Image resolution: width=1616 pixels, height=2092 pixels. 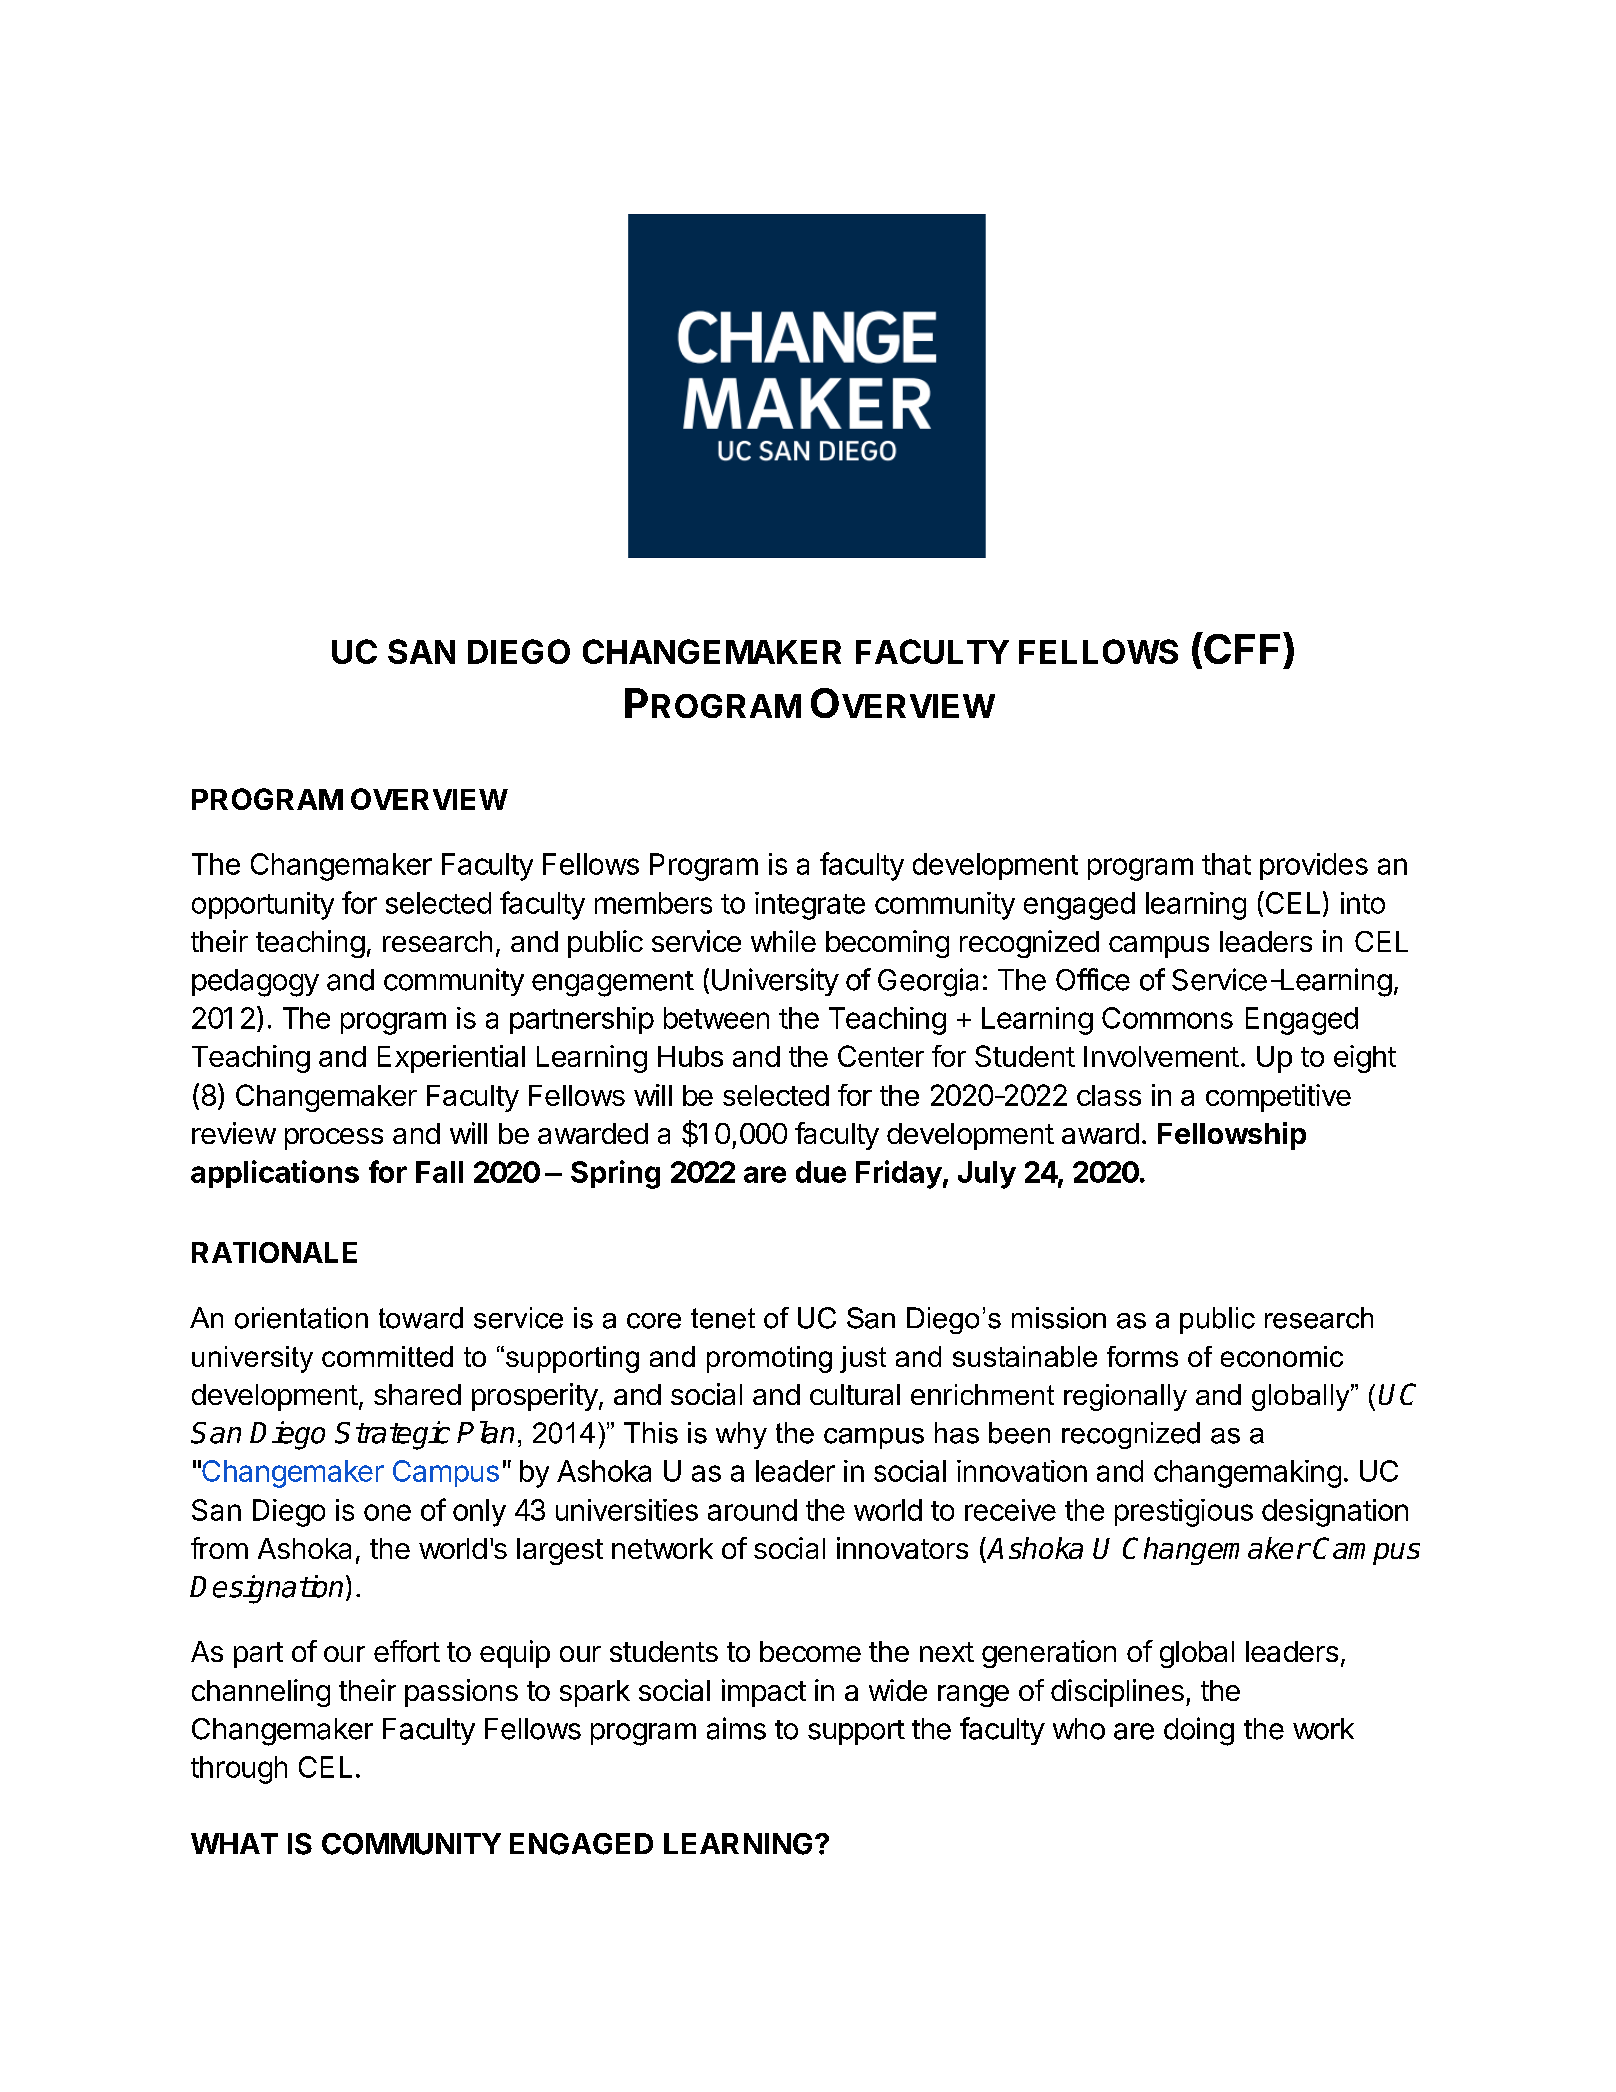 I want to click on Involvement, so click(x=1161, y=1056).
